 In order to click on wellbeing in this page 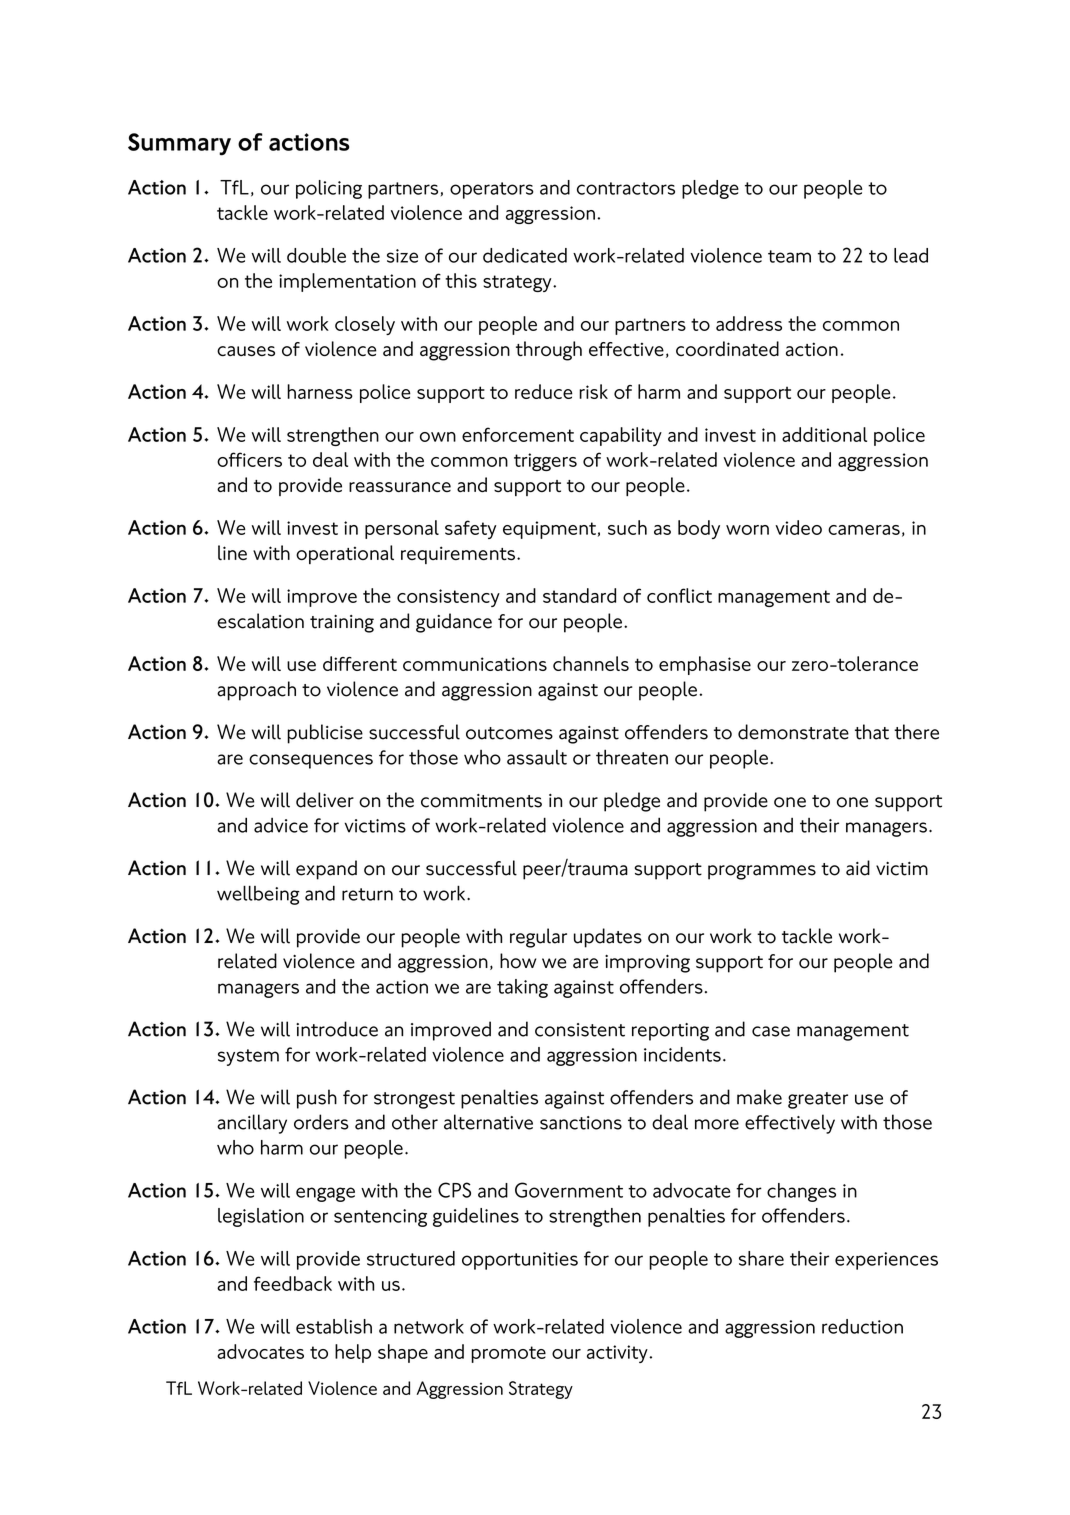, I will do `click(258, 895)`.
